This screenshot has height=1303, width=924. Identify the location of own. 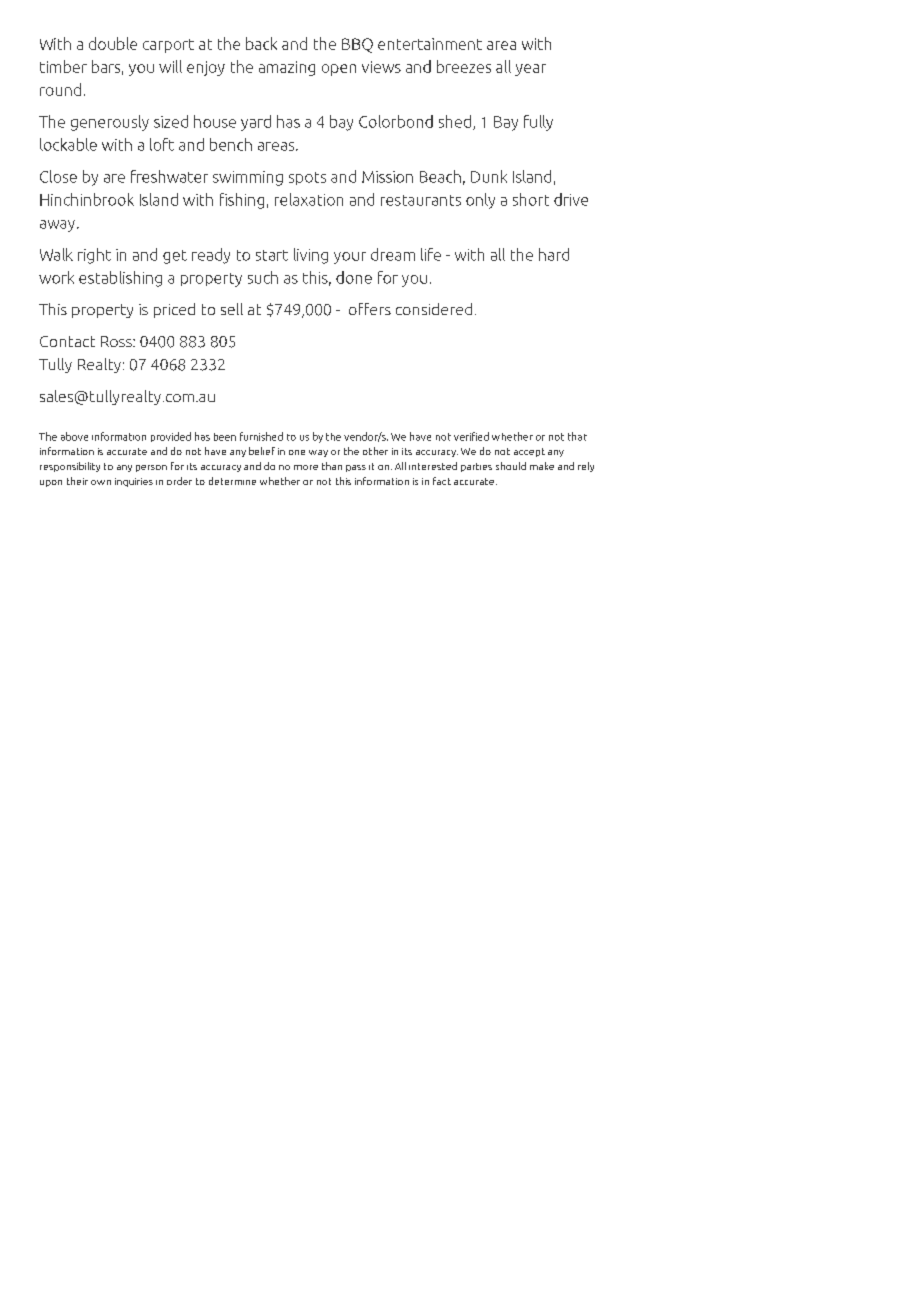
(101, 482).
